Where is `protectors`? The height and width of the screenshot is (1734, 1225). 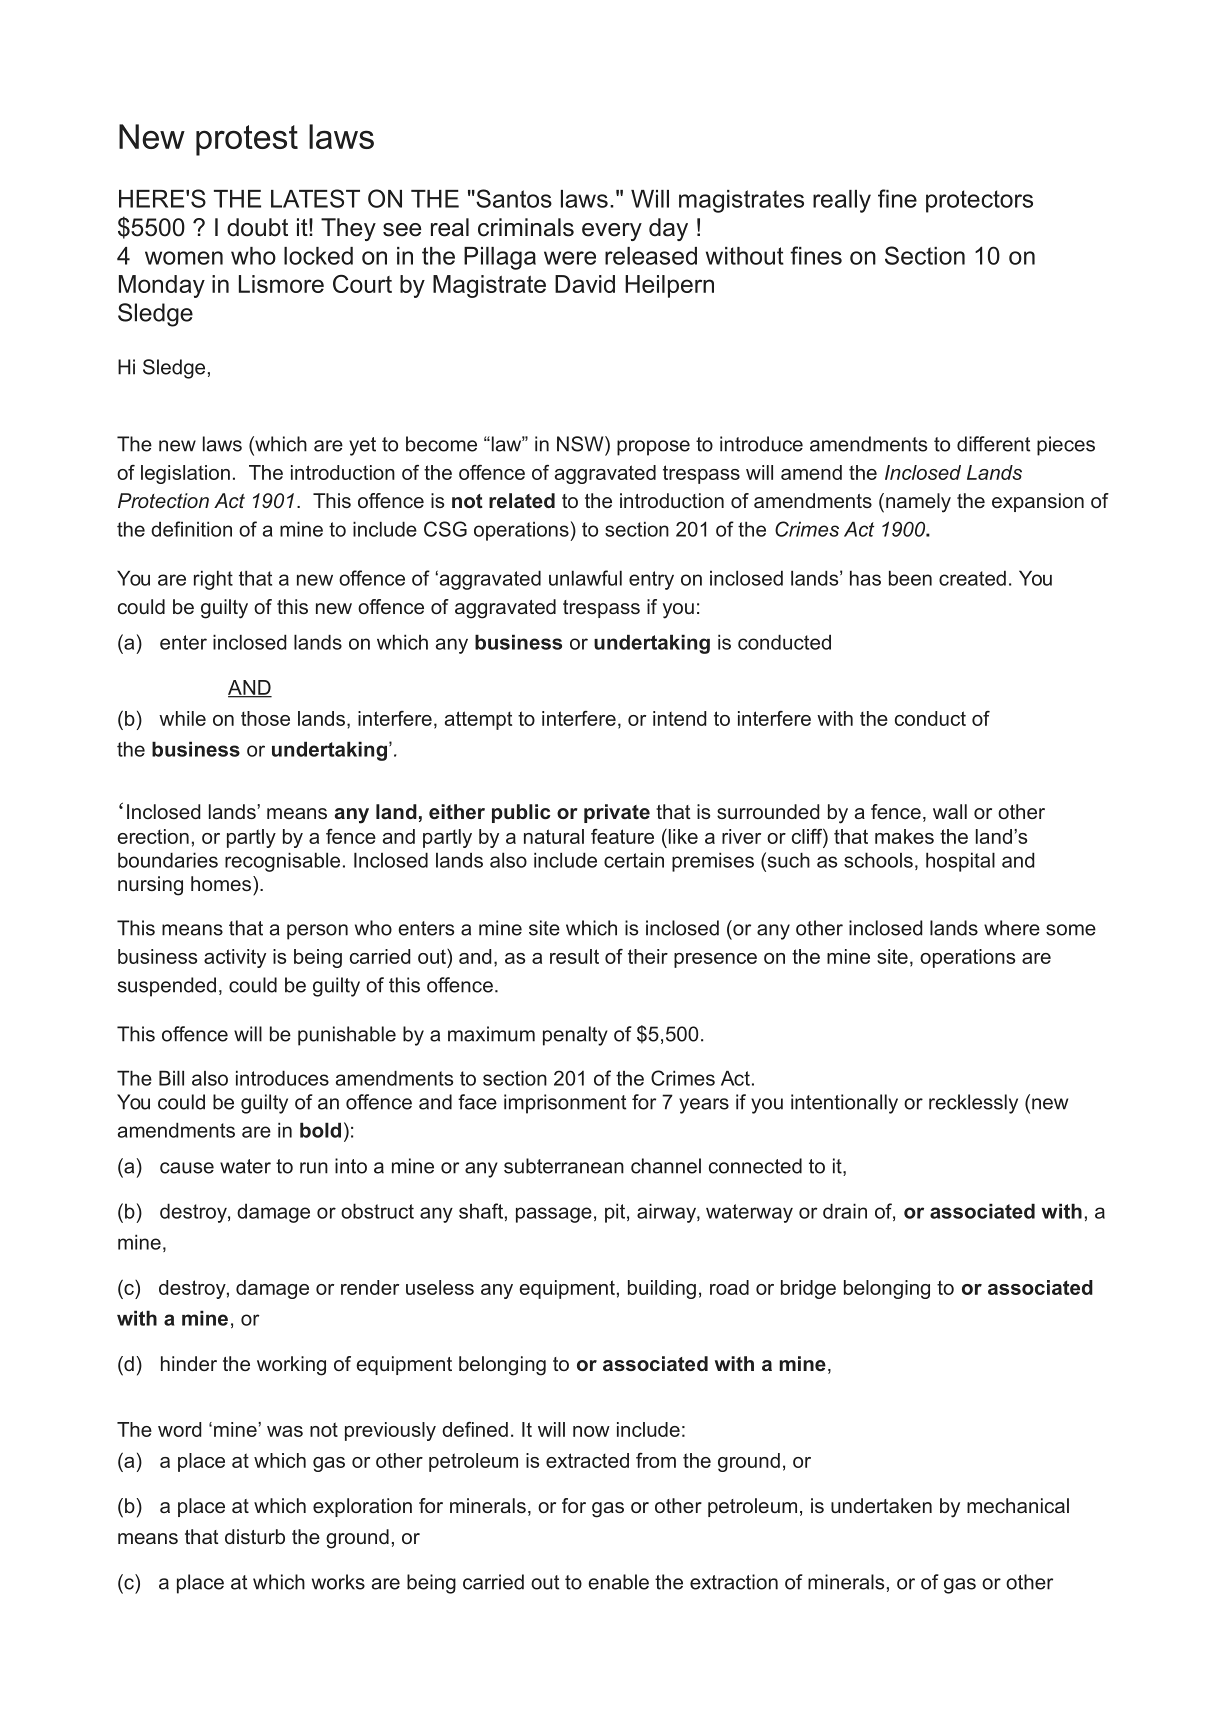 protectors is located at coordinates (979, 201).
